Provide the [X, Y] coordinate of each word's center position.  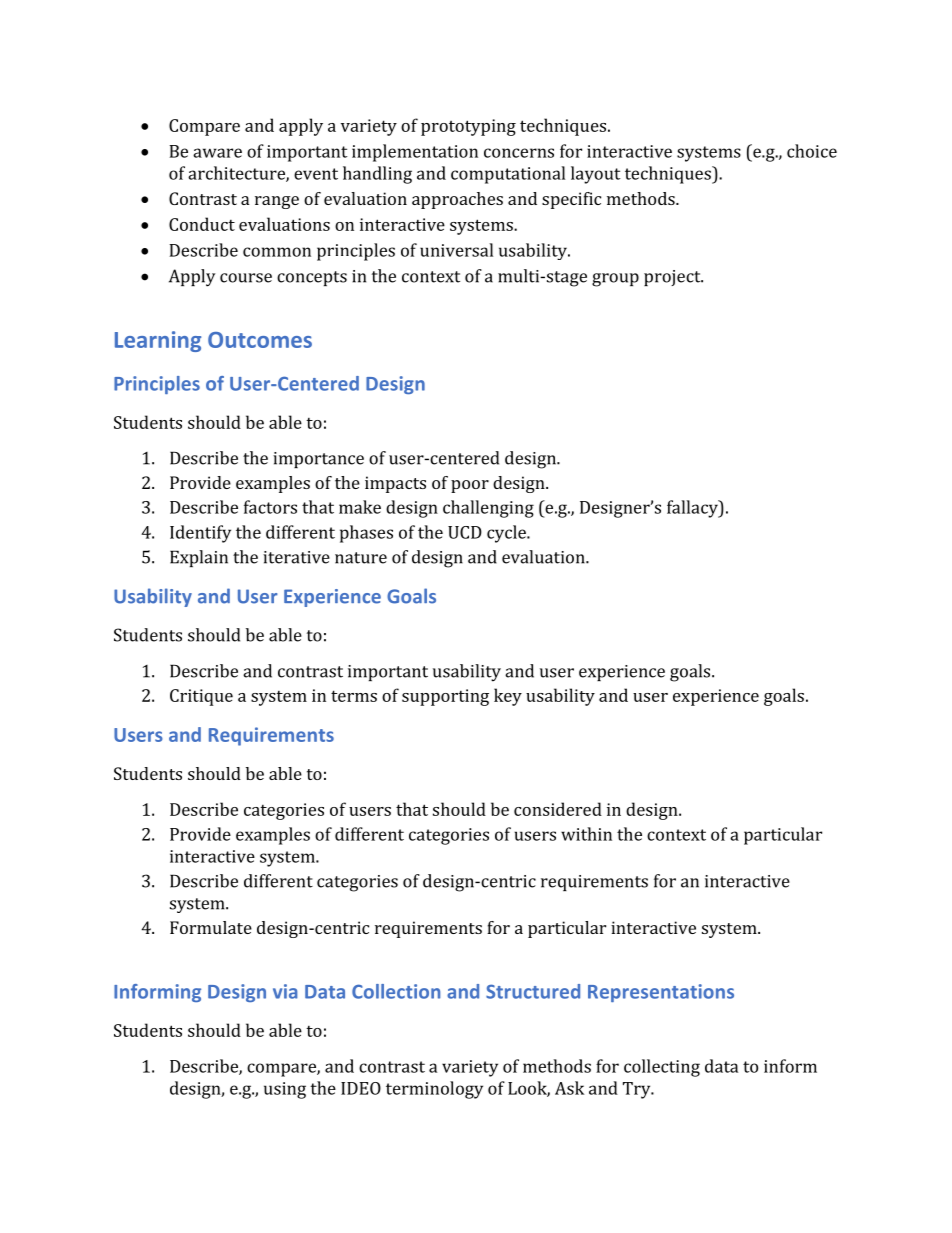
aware [217, 153]
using [285, 1090]
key [508, 697]
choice [812, 151]
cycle [507, 534]
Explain [199, 558]
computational [508, 175]
